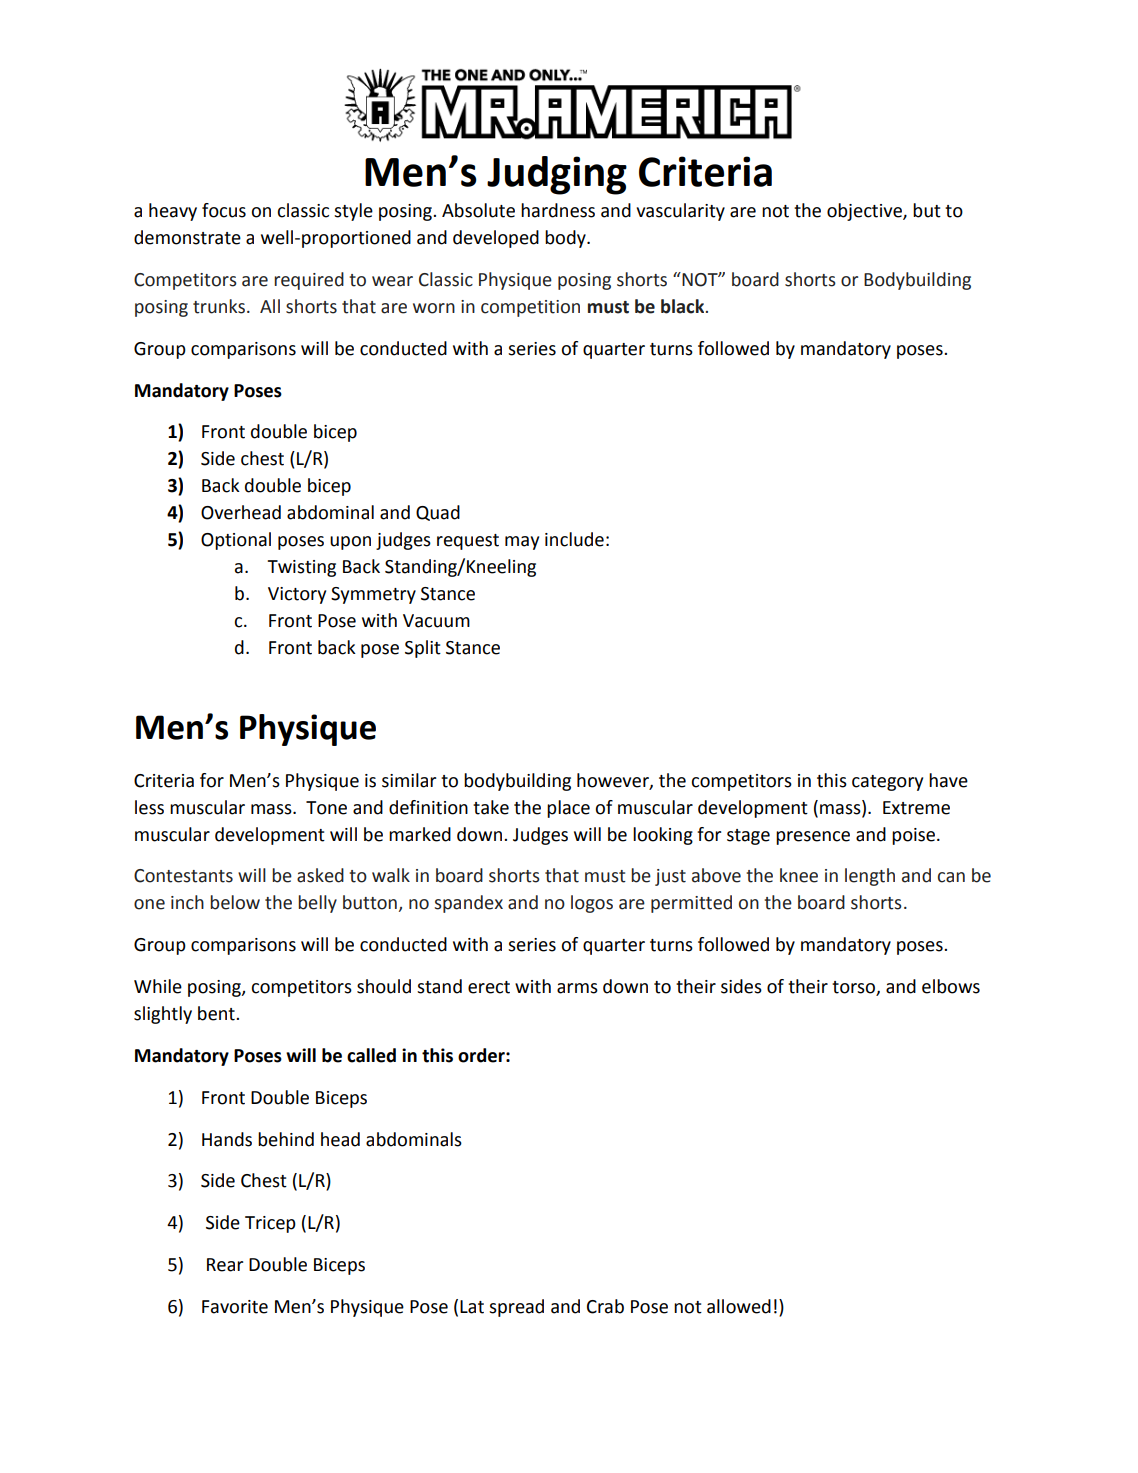 The height and width of the page is (1473, 1138). Describe the element at coordinates (516, 1308) in the page. I see `spread` at that location.
